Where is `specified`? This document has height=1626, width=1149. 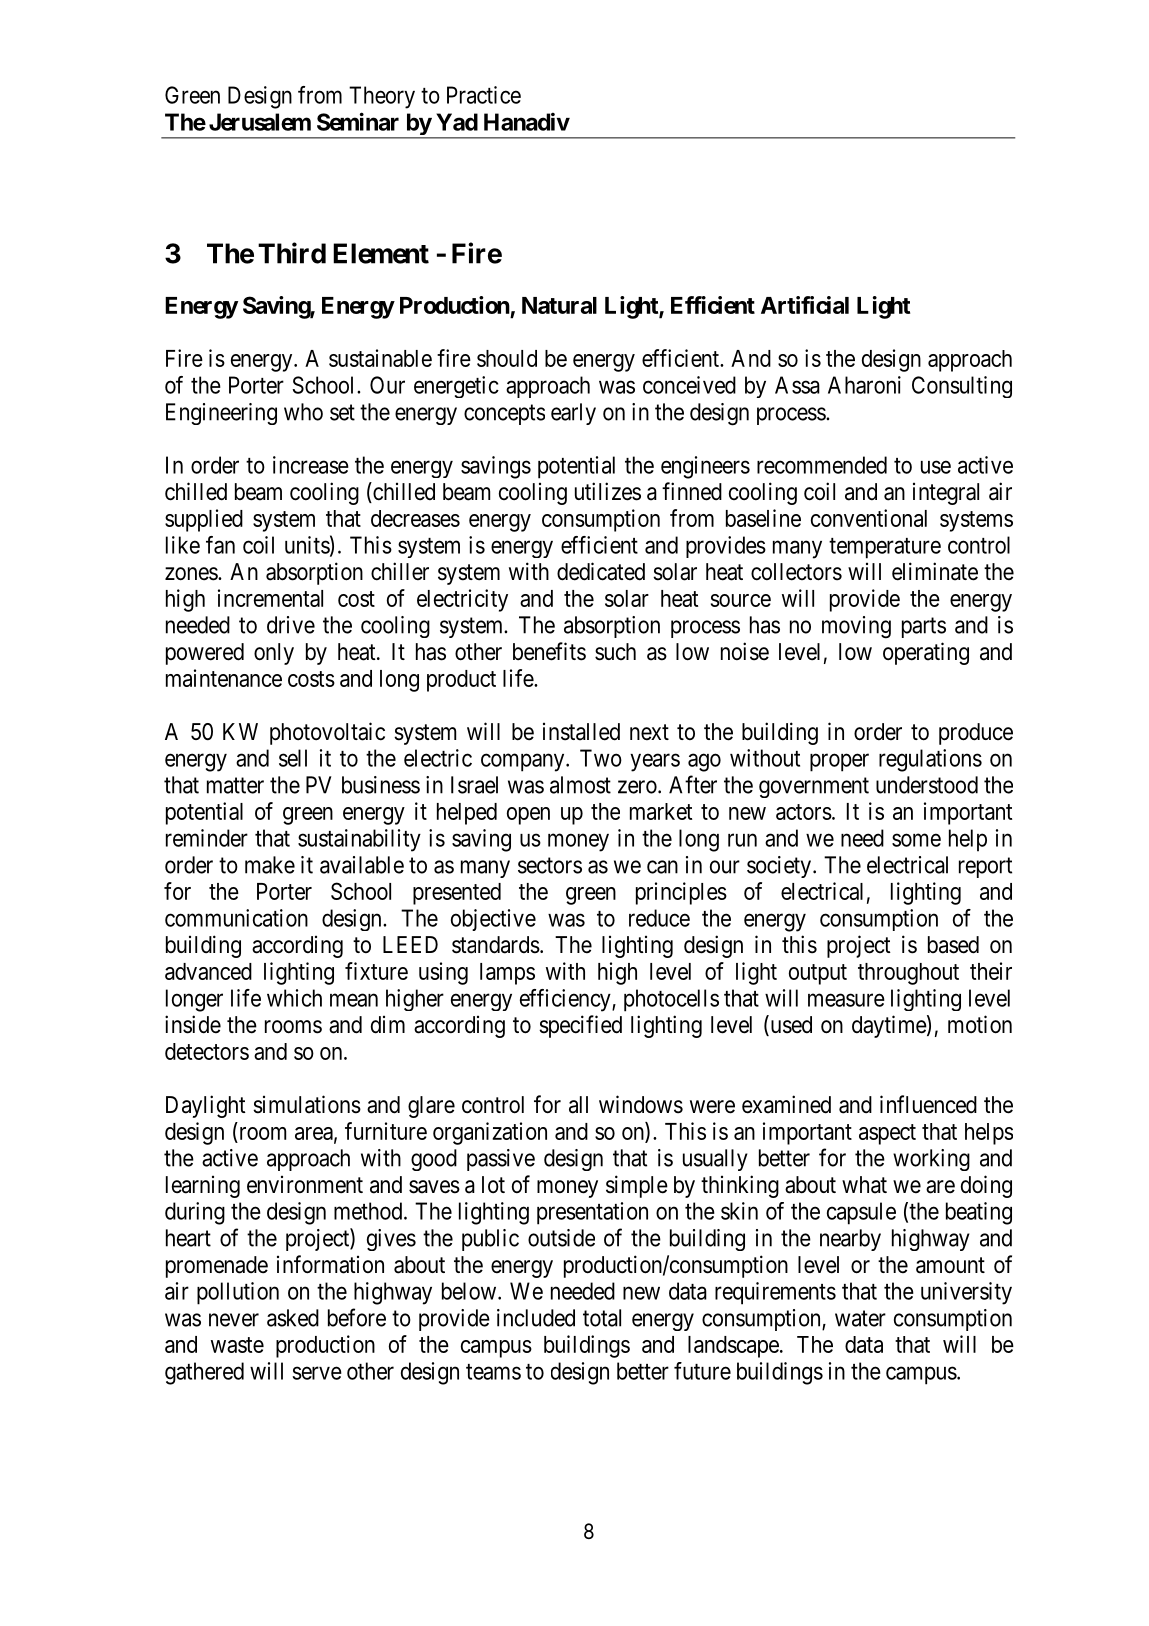
specified is located at coordinates (580, 1026).
